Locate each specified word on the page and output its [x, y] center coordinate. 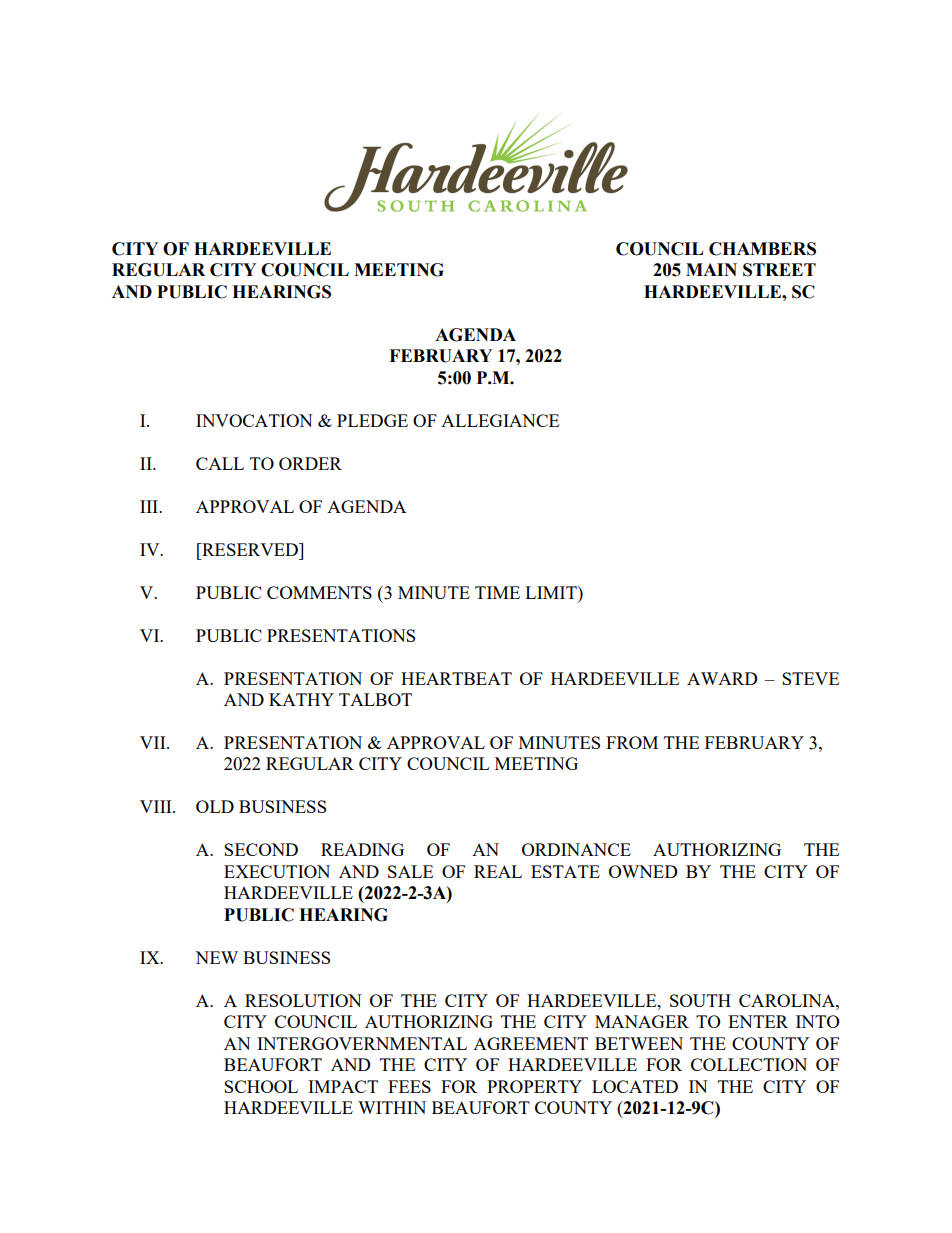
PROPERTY [534, 1086]
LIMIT [552, 592]
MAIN [711, 269]
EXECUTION [277, 871]
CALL [220, 463]
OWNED [643, 871]
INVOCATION [254, 420]
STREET [779, 270]
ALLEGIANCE [500, 420]
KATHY [301, 699]
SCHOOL [261, 1086]
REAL [498, 871]
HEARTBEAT [456, 678]
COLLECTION [749, 1064]
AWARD [722, 678]
